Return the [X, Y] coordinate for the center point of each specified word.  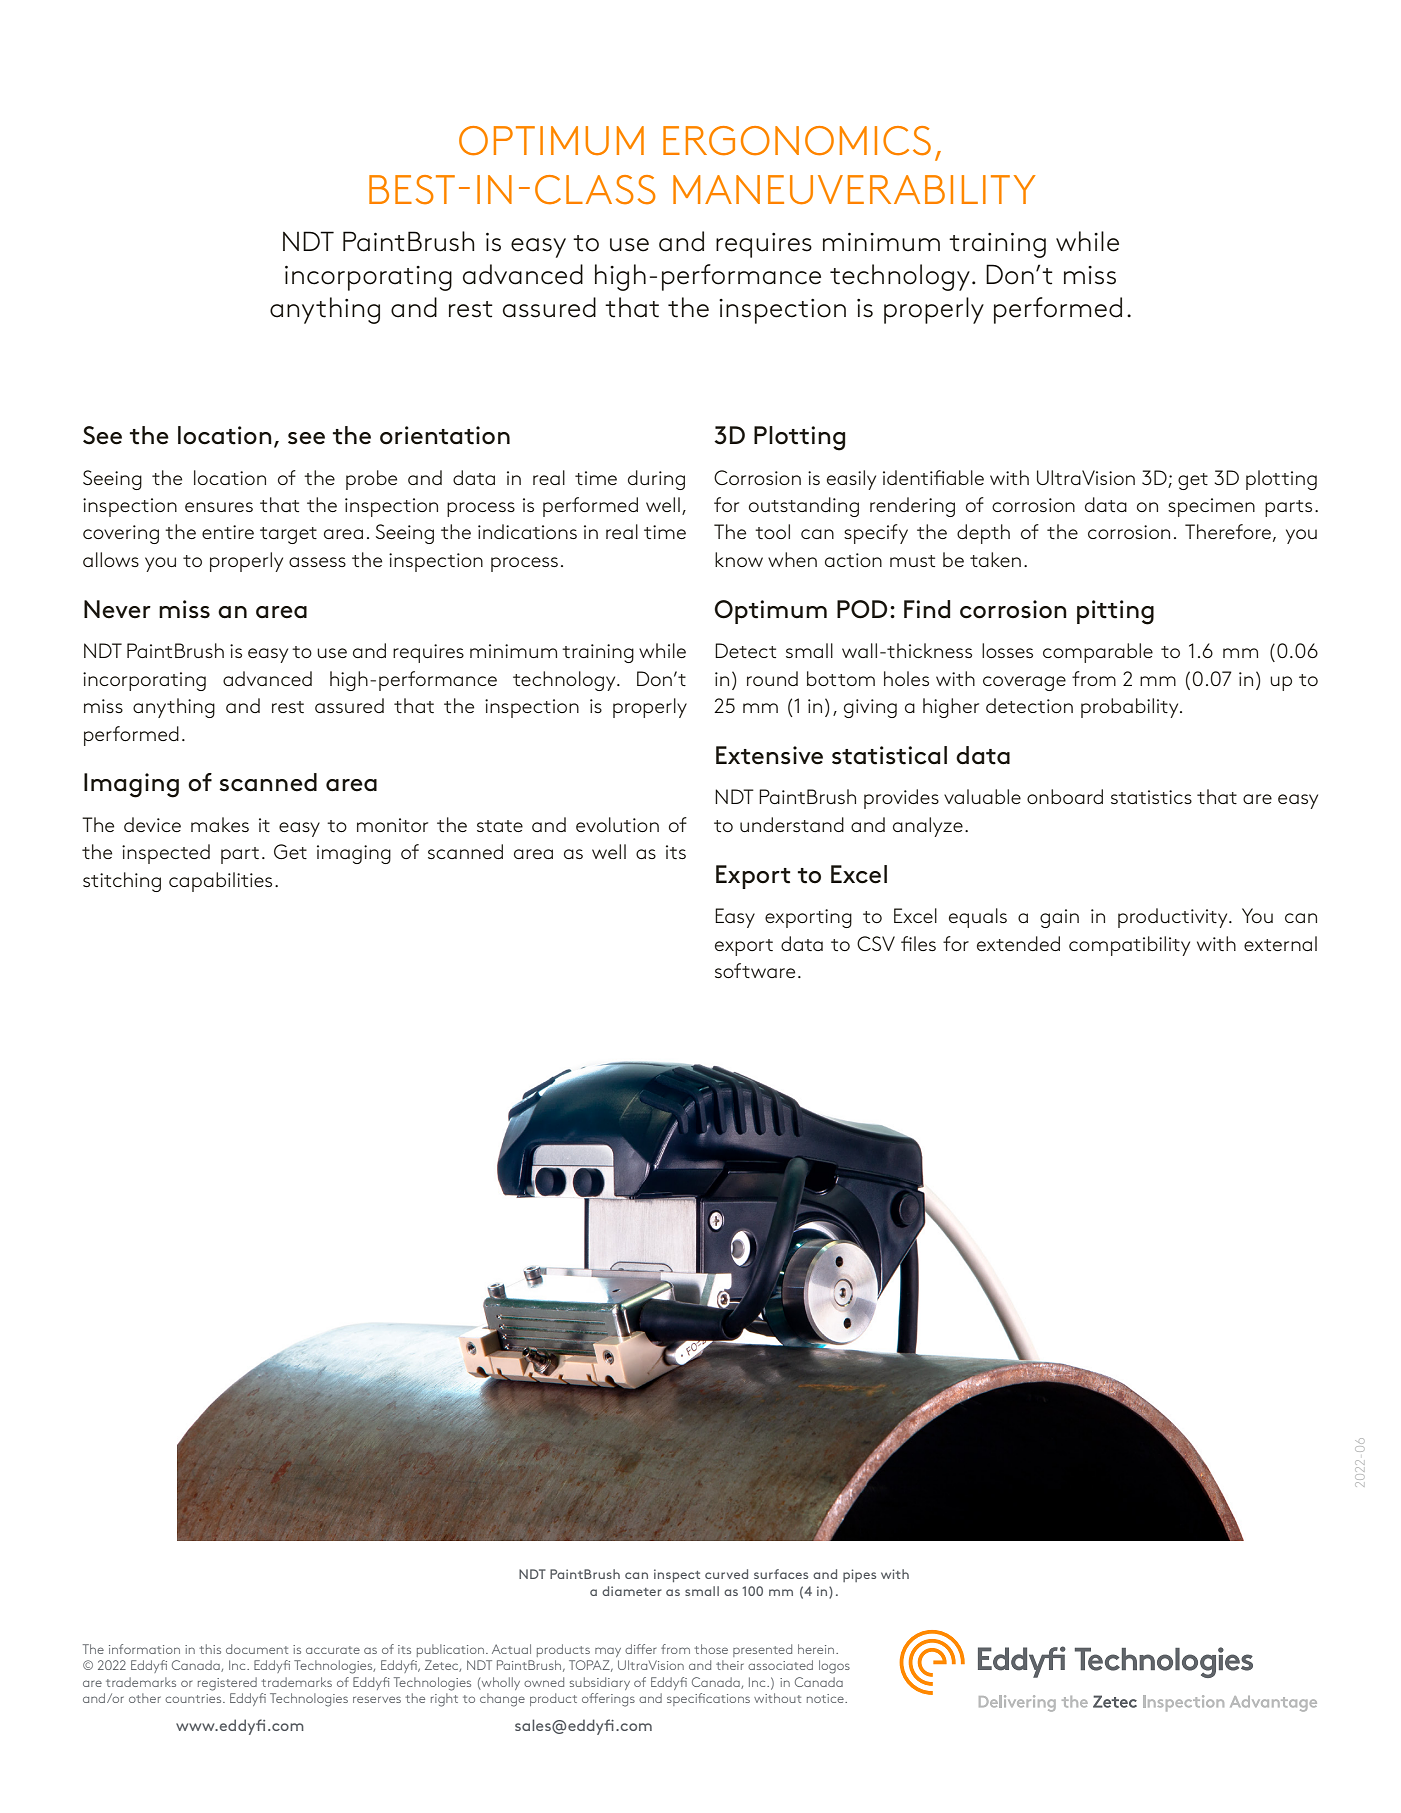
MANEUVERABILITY [854, 190]
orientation [445, 435]
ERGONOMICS [797, 141]
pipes [859, 1575]
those [711, 1649]
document [257, 1649]
